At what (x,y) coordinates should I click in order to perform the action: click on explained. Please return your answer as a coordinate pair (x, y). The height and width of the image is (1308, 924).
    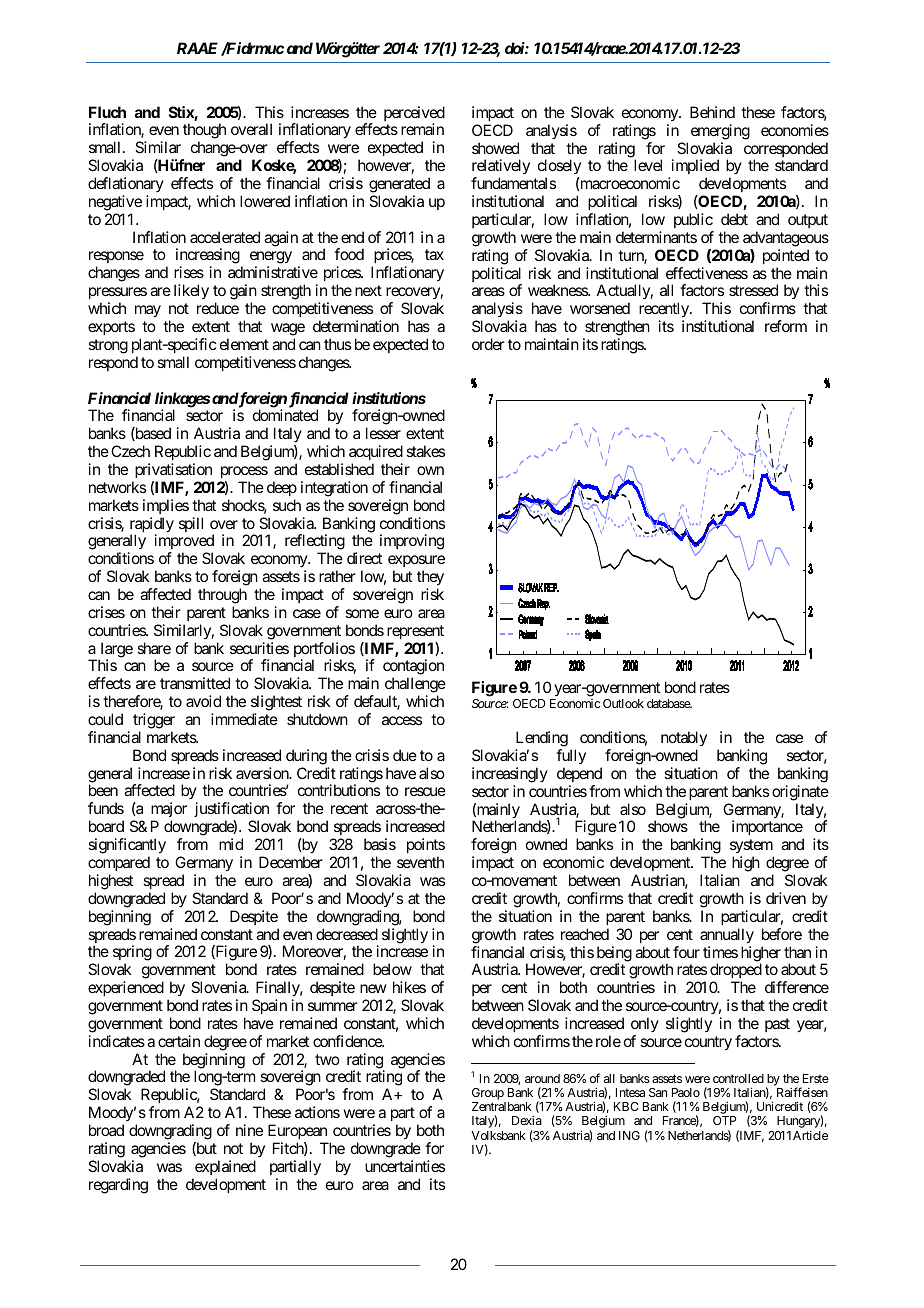
    Looking at the image, I should click on (225, 1167).
